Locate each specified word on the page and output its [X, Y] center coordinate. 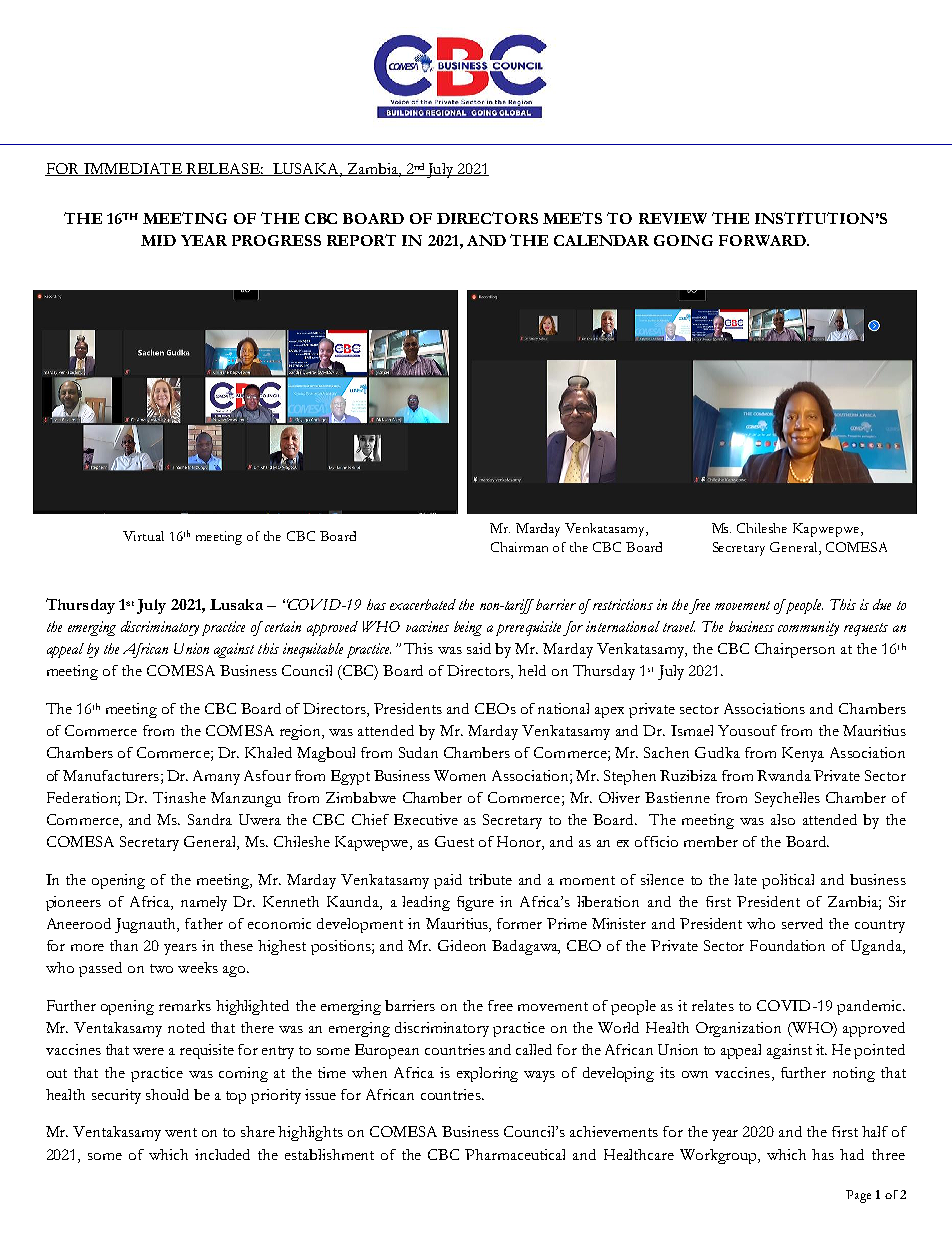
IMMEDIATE [133, 169]
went [181, 1132]
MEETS [572, 218]
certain [281, 626]
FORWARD [763, 240]
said [479, 648]
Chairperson [795, 650]
